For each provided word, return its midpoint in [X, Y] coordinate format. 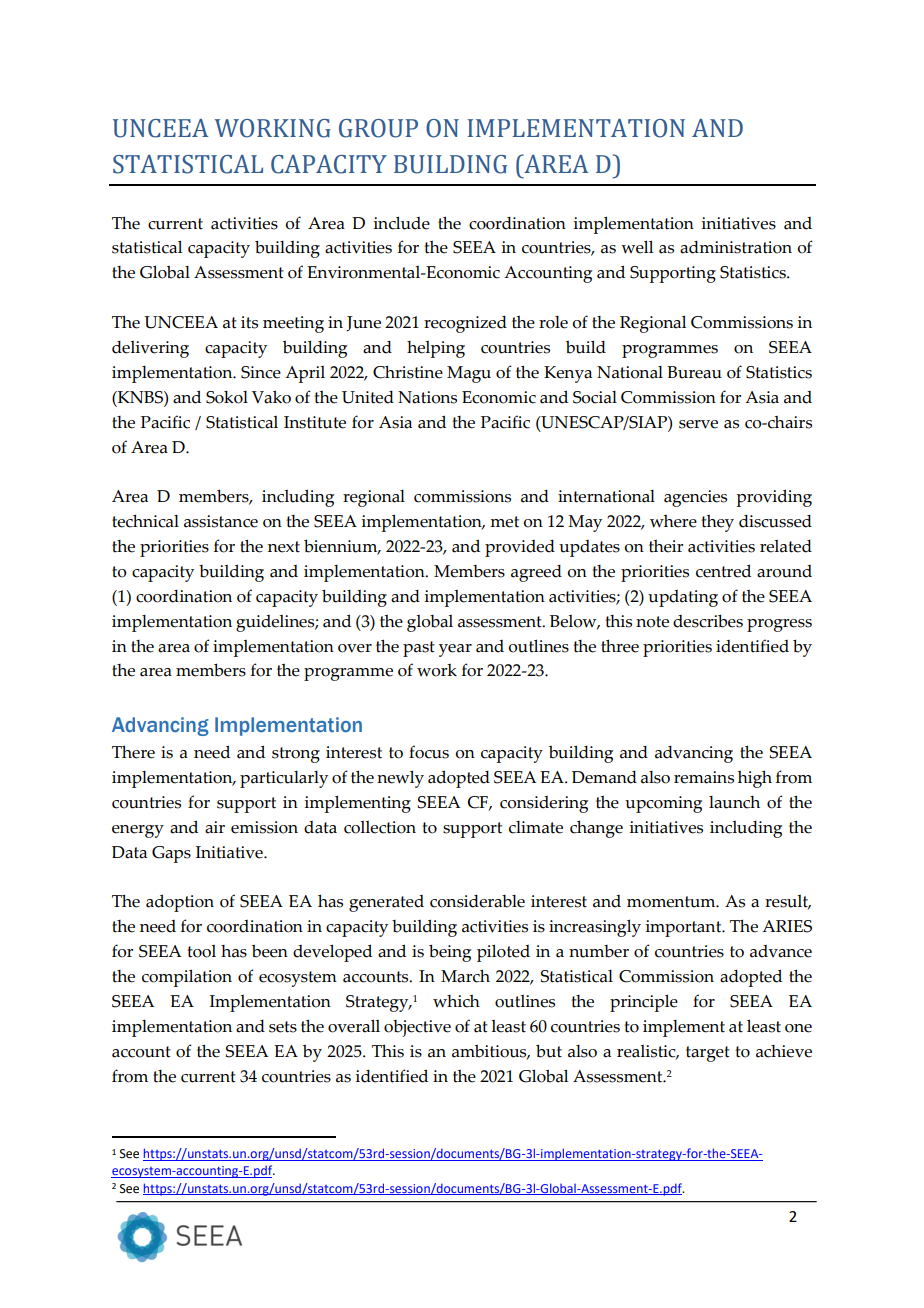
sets [283, 1027]
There [133, 752]
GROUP [378, 128]
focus [429, 752]
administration [736, 247]
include [401, 223]
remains [704, 777]
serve [698, 424]
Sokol [227, 397]
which [456, 1001]
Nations [427, 397]
